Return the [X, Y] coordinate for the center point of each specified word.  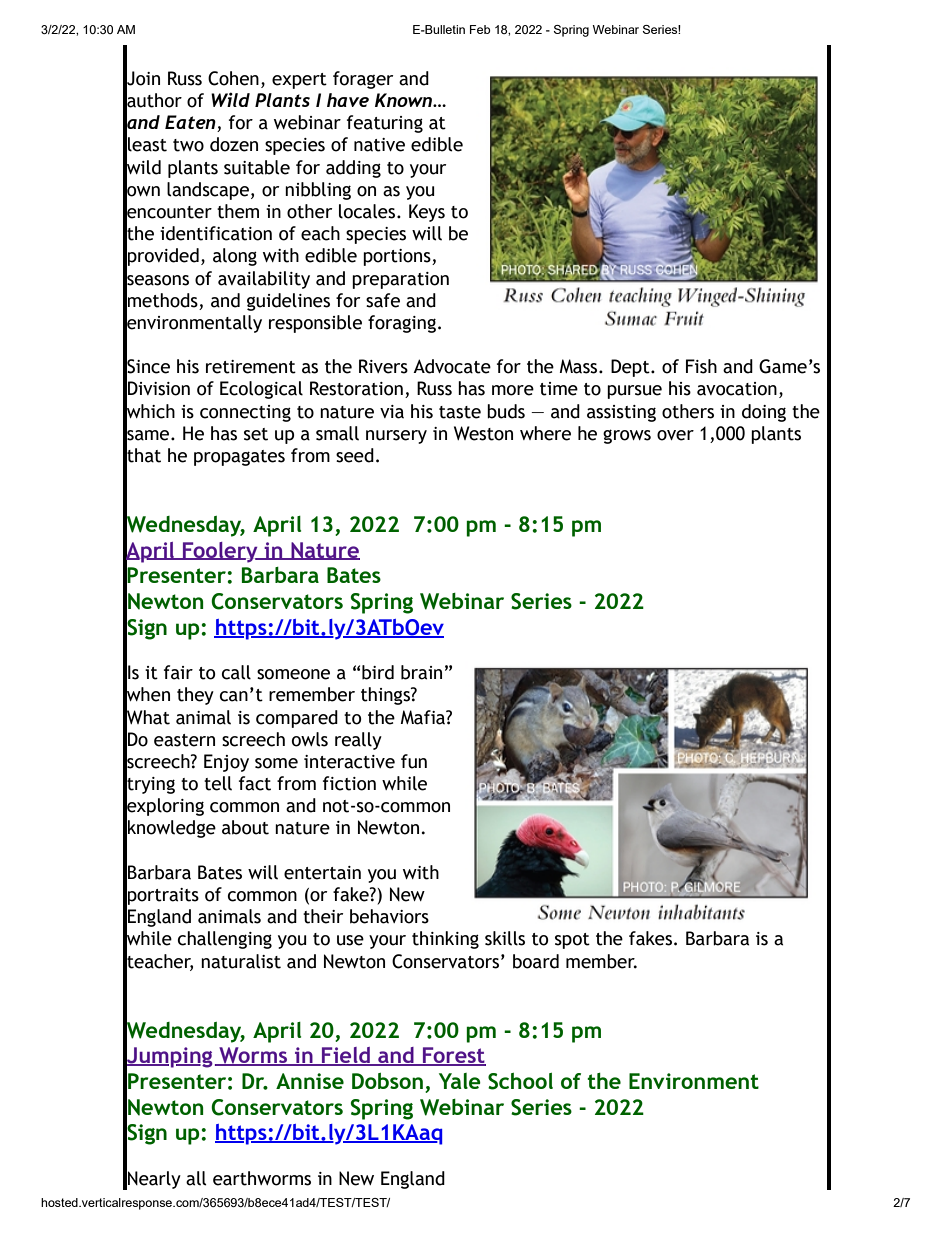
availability [264, 280]
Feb [480, 29]
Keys [427, 213]
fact [255, 783]
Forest [453, 1056]
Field [346, 1056]
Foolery [220, 552]
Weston [483, 433]
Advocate [452, 366]
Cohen [233, 78]
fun [414, 761]
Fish [701, 366]
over [675, 435]
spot [572, 941]
